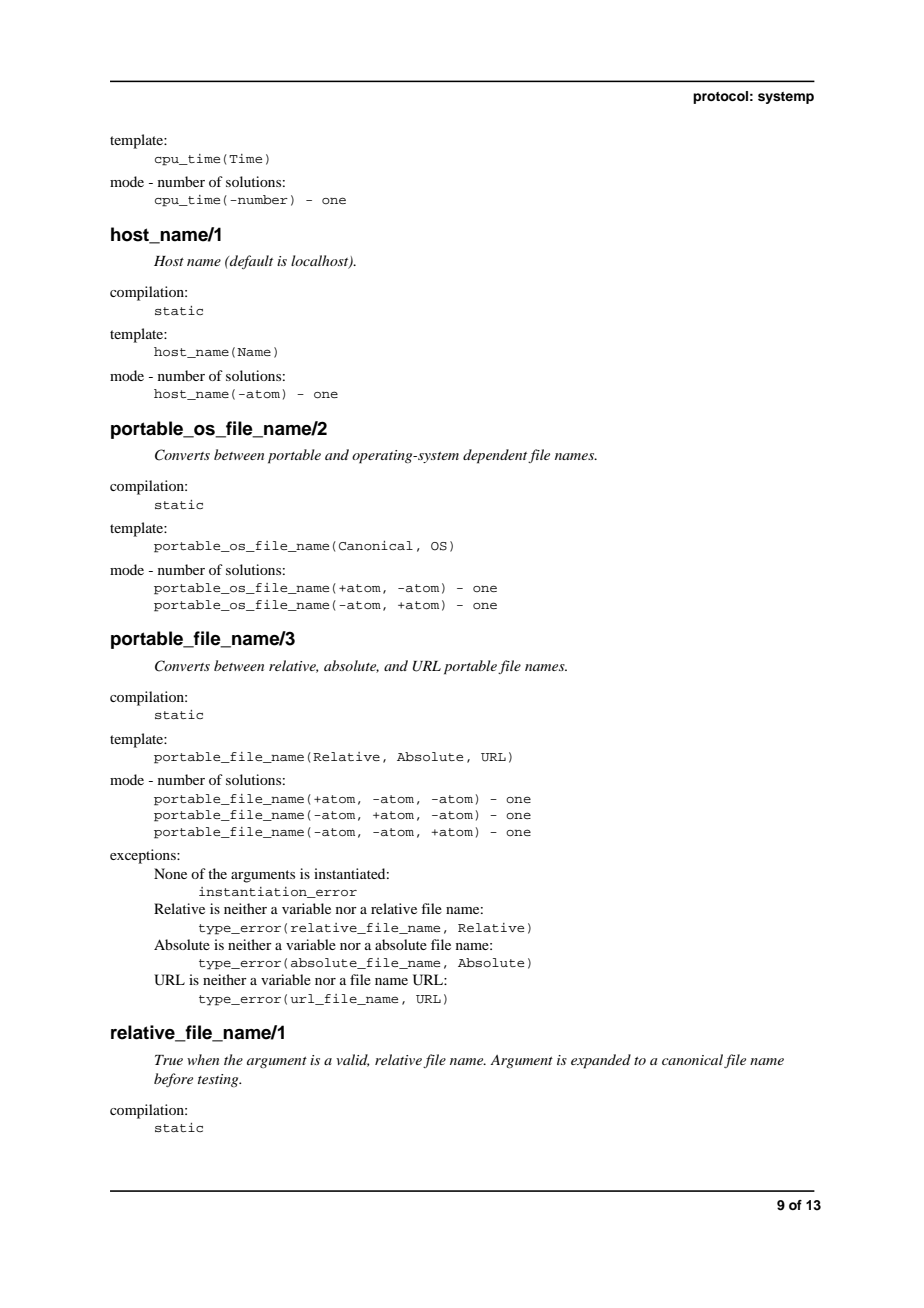 This screenshot has width=924, height=1308. Describe the element at coordinates (144, 856) in the screenshot. I see `exceptions` at that location.
